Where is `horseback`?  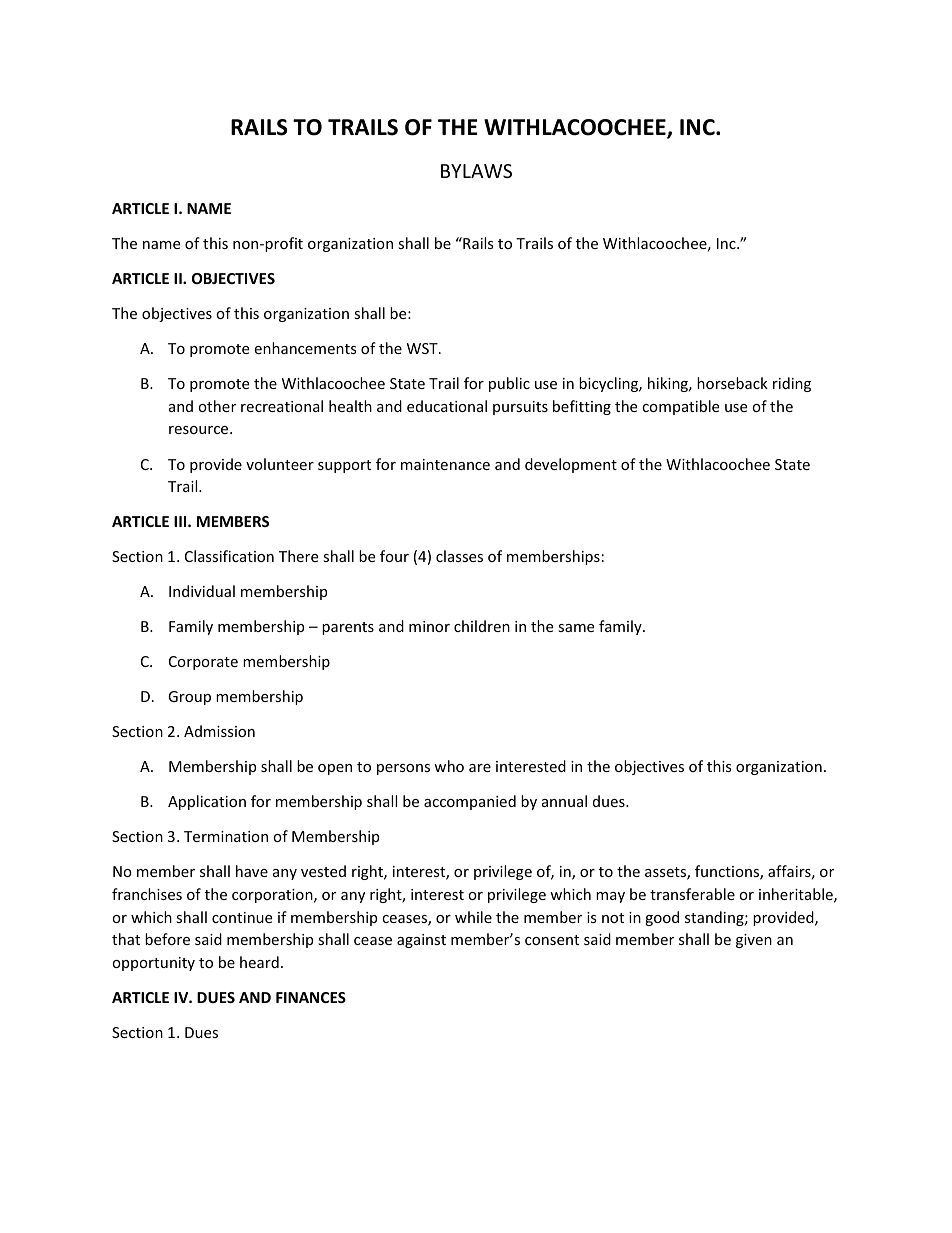 horseback is located at coordinates (732, 383).
